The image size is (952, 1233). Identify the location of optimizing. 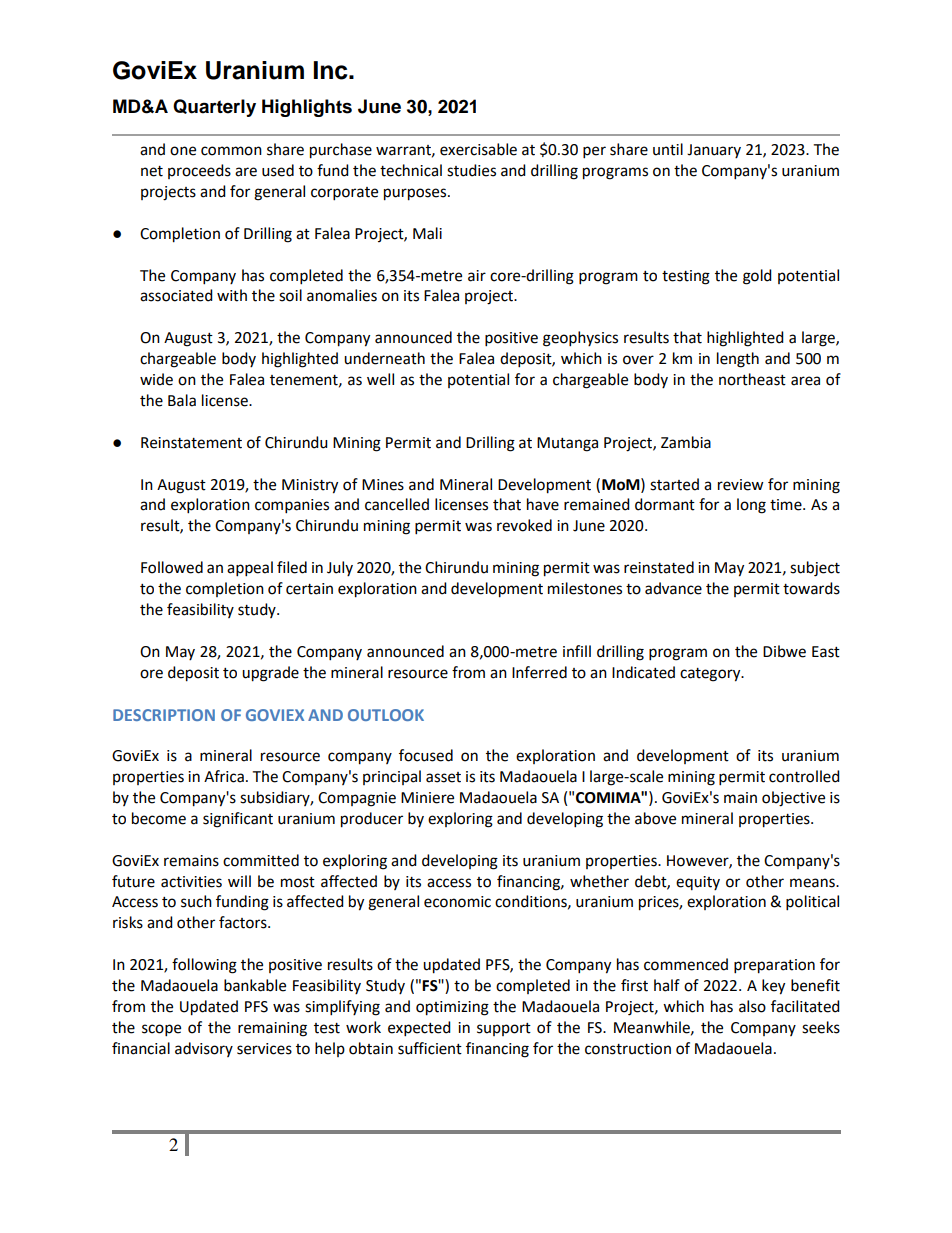
(452, 1008).
